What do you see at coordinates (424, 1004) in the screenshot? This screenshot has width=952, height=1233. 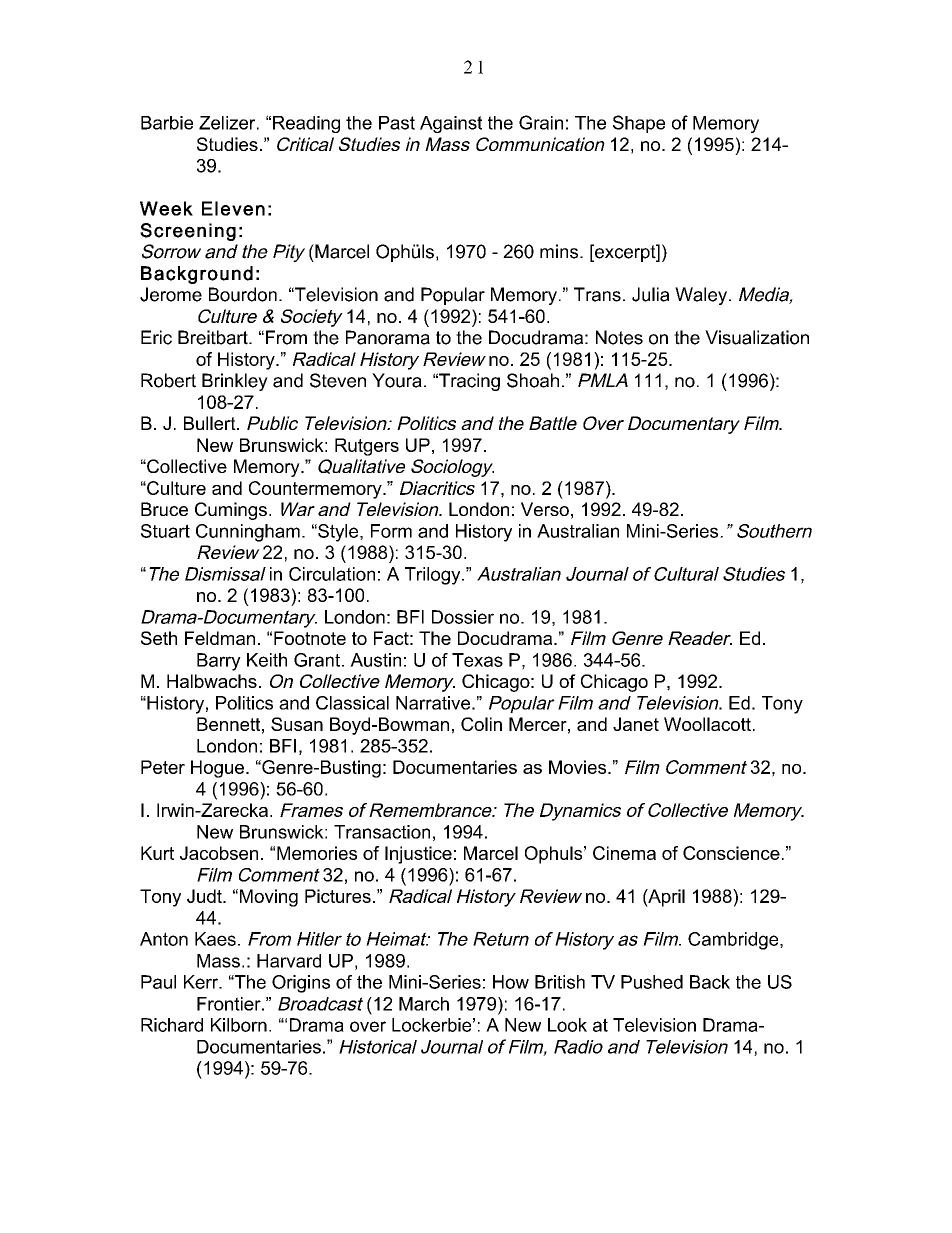 I see `March` at bounding box center [424, 1004].
